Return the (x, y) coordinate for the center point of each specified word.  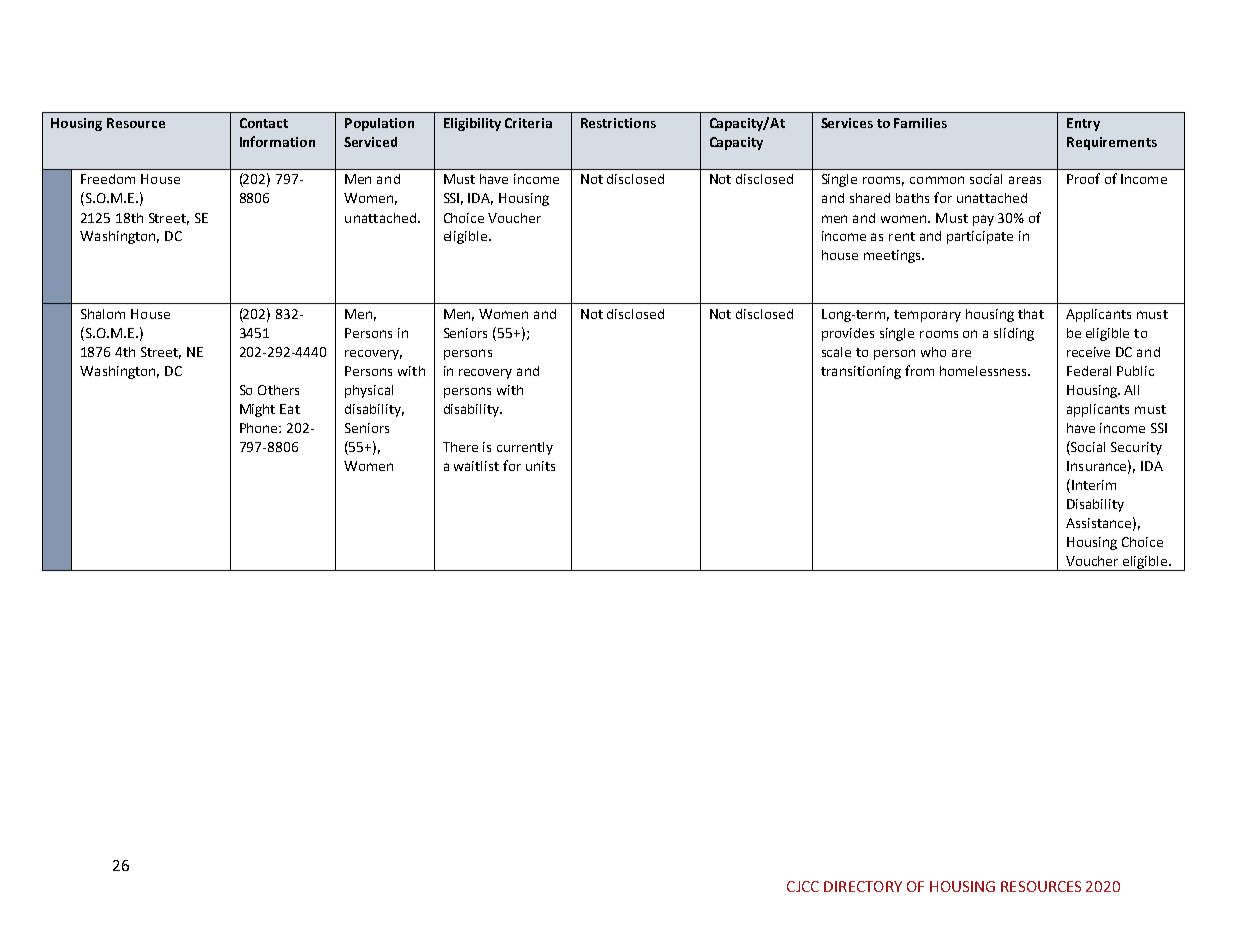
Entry (1083, 124)
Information (277, 141)
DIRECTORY (863, 886)
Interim (1094, 485)
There (460, 447)
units (540, 466)
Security (1136, 448)
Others (278, 390)
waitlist (476, 466)
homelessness (984, 371)
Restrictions (618, 123)
